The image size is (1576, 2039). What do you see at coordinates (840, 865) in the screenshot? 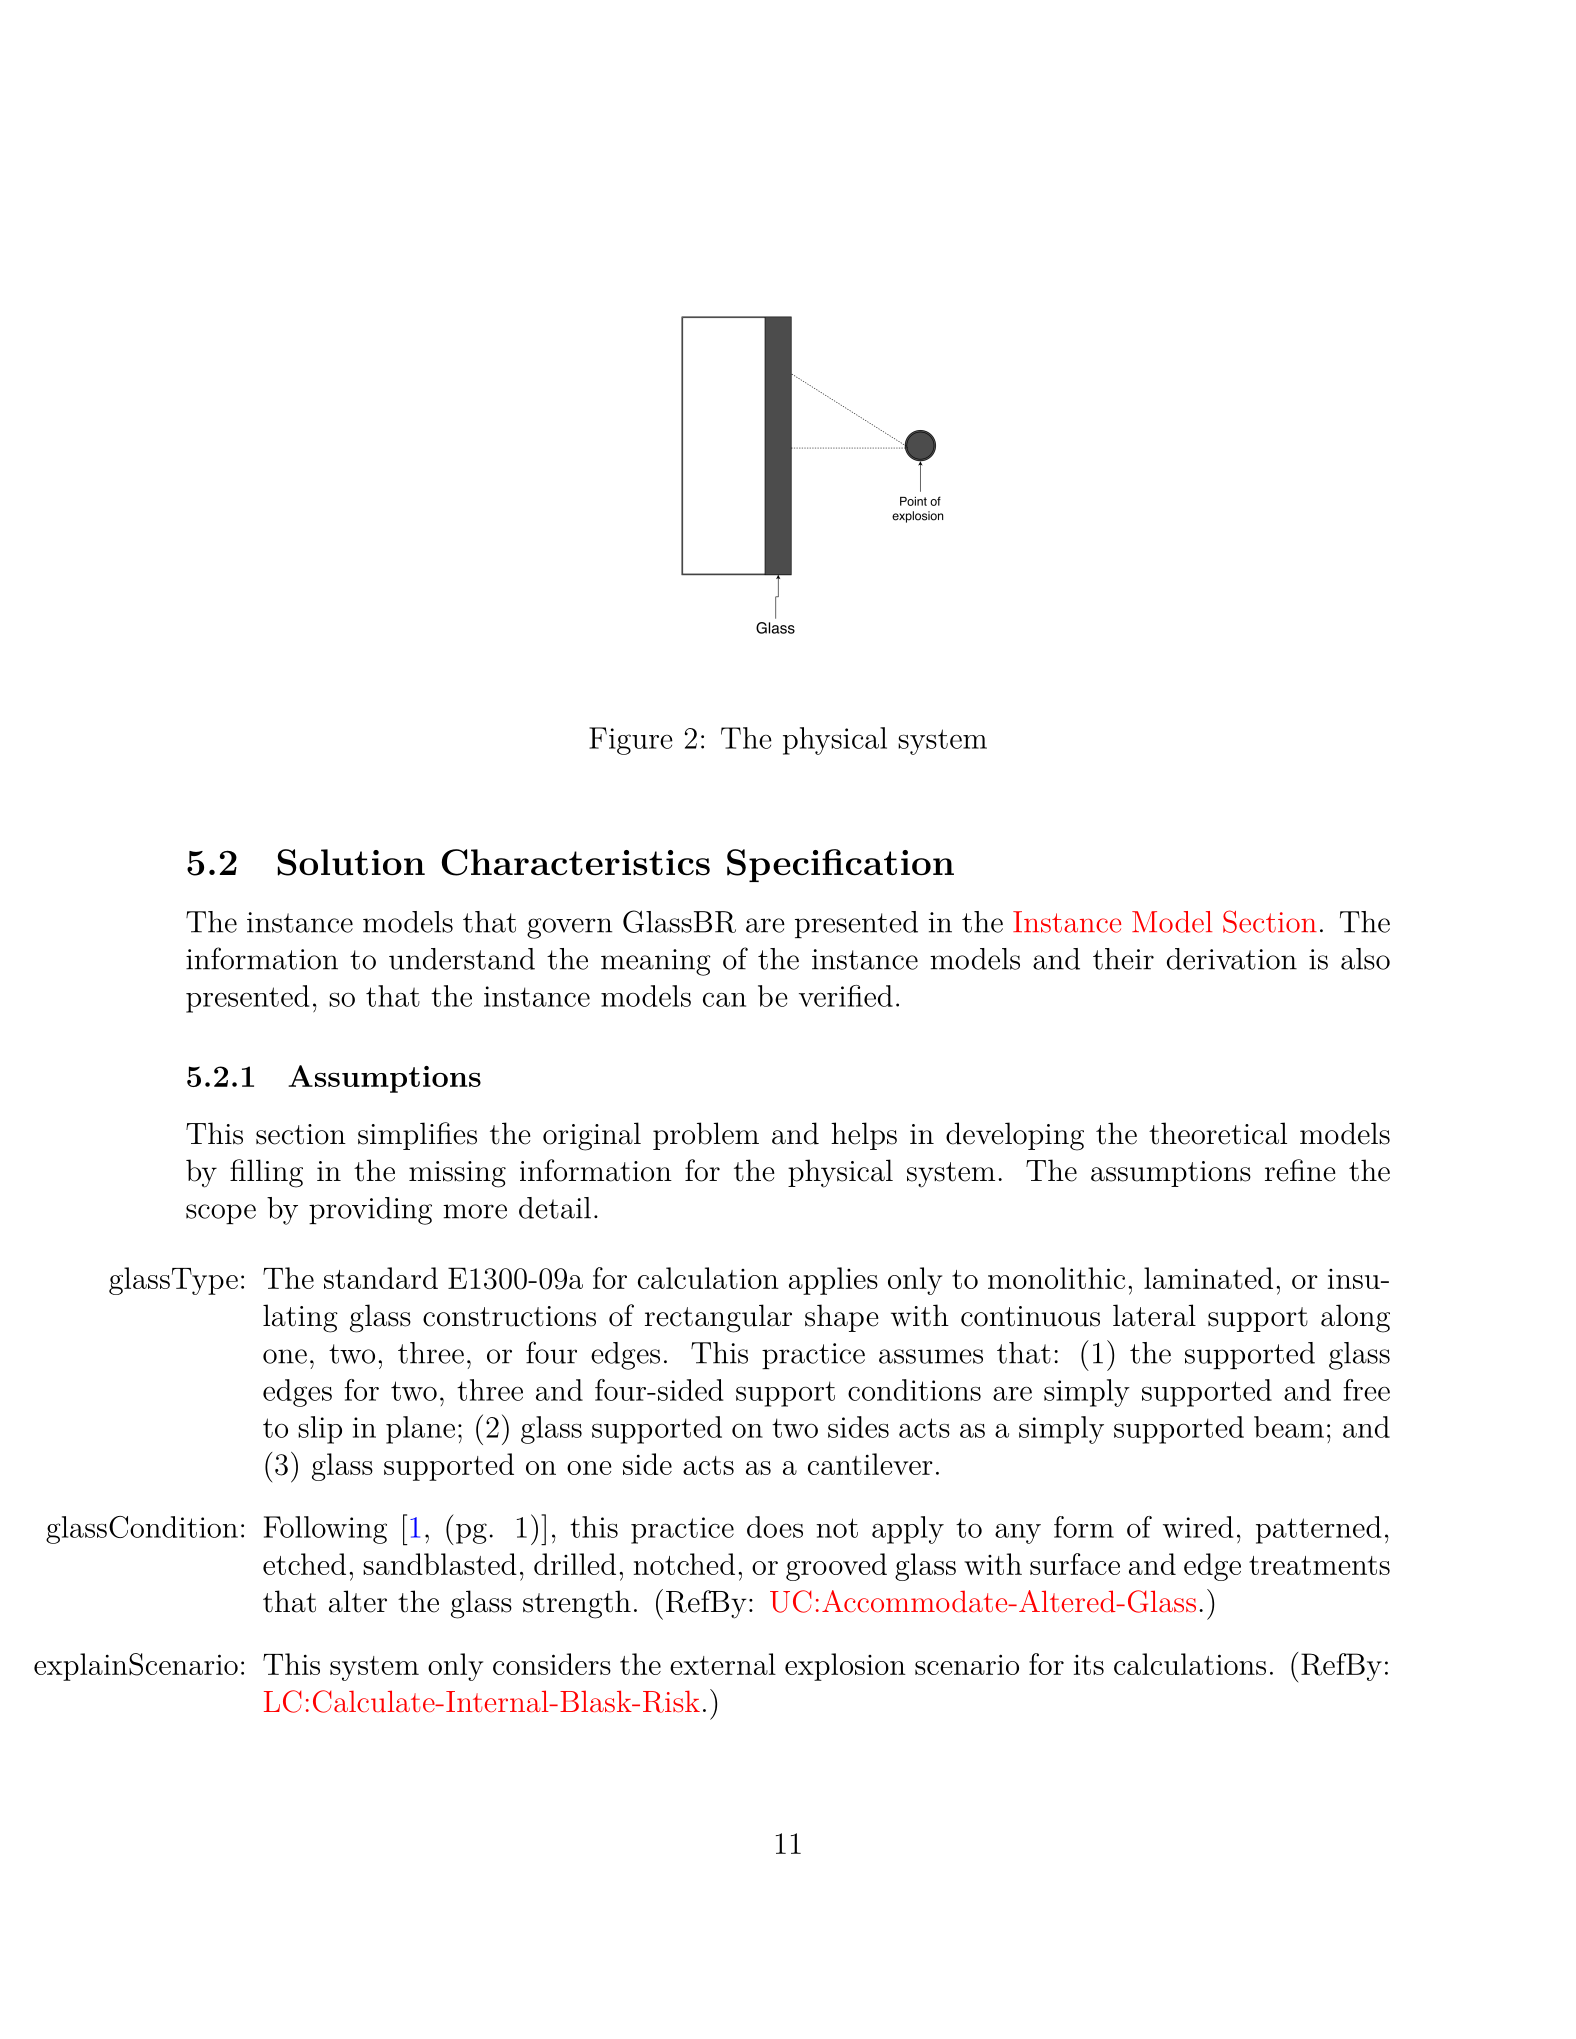
I see `Specification` at bounding box center [840, 865].
